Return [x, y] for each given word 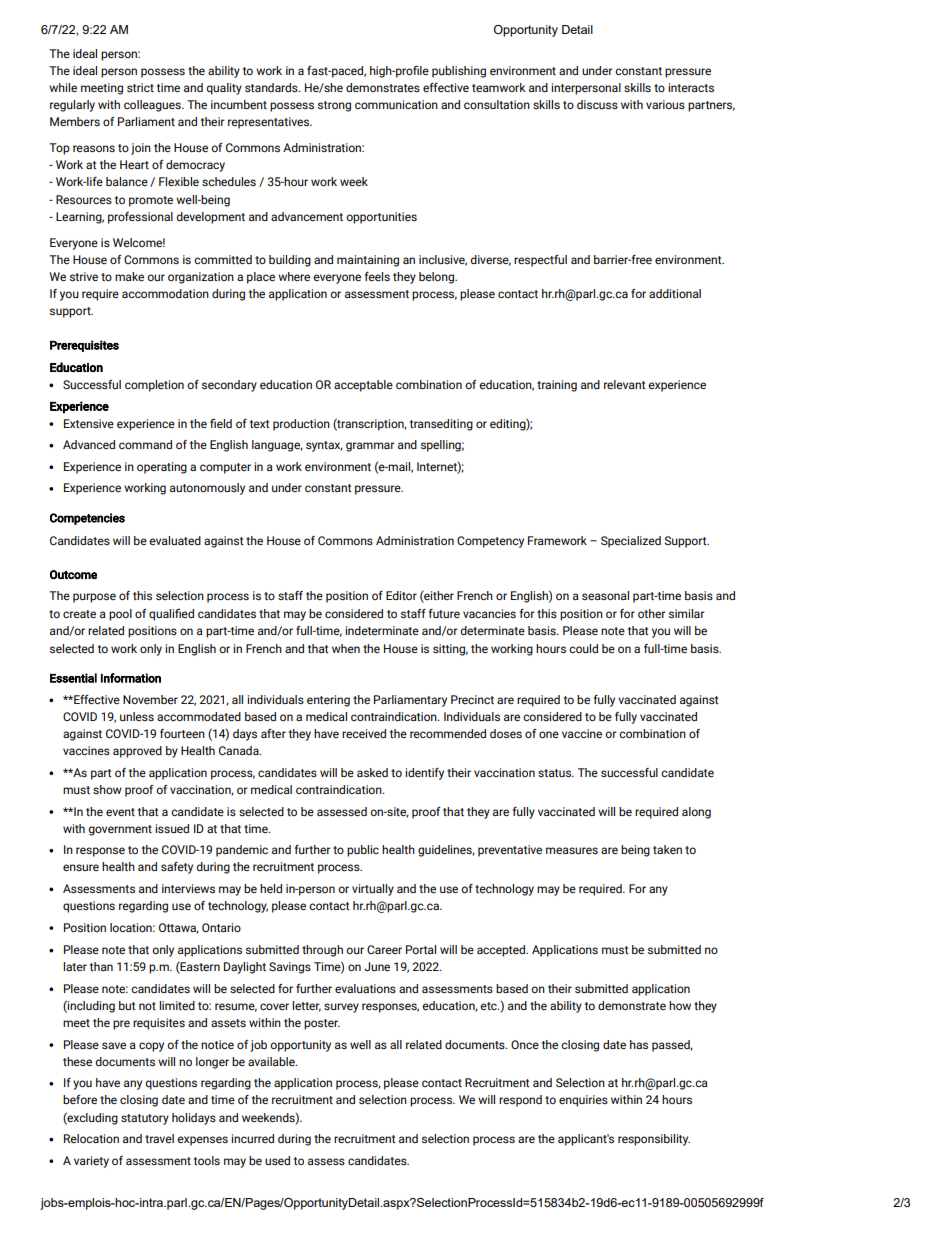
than [101, 966]
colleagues [153, 106]
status [556, 773]
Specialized [631, 542]
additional [675, 293]
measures [572, 850]
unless [137, 716]
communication [396, 104]
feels [377, 276]
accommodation [165, 293]
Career [384, 949]
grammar [370, 447]
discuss [597, 104]
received [364, 733]
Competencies [87, 519]
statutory [145, 1119]
